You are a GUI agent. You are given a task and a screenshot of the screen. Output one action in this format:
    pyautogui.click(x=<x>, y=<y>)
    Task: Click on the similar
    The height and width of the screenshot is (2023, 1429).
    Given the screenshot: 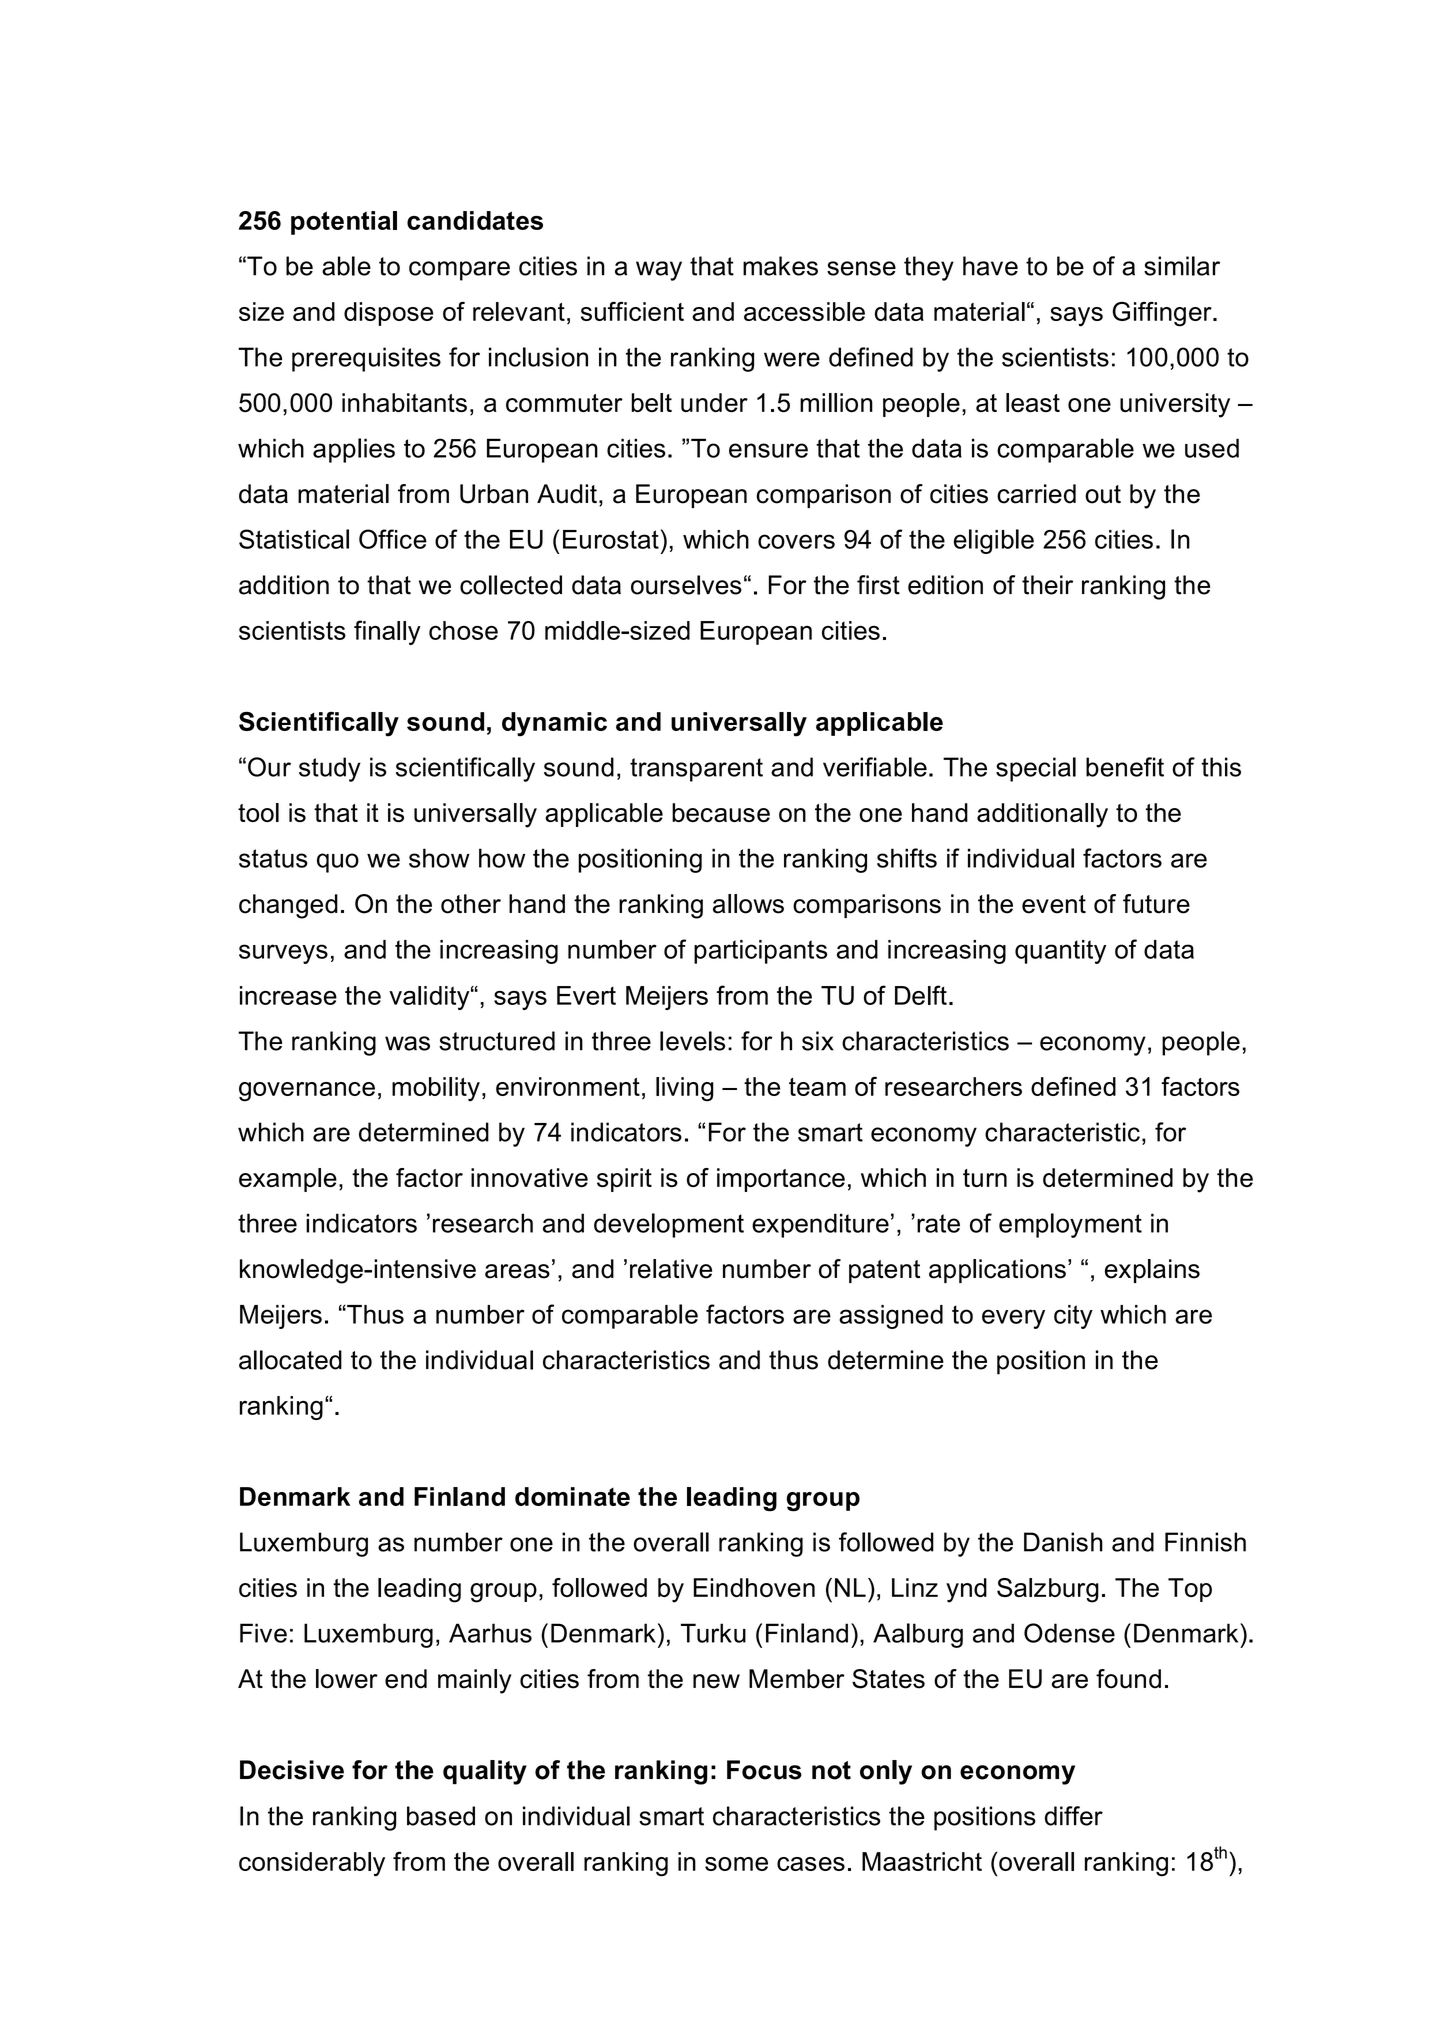 What is the action you would take?
    pyautogui.click(x=1182, y=266)
